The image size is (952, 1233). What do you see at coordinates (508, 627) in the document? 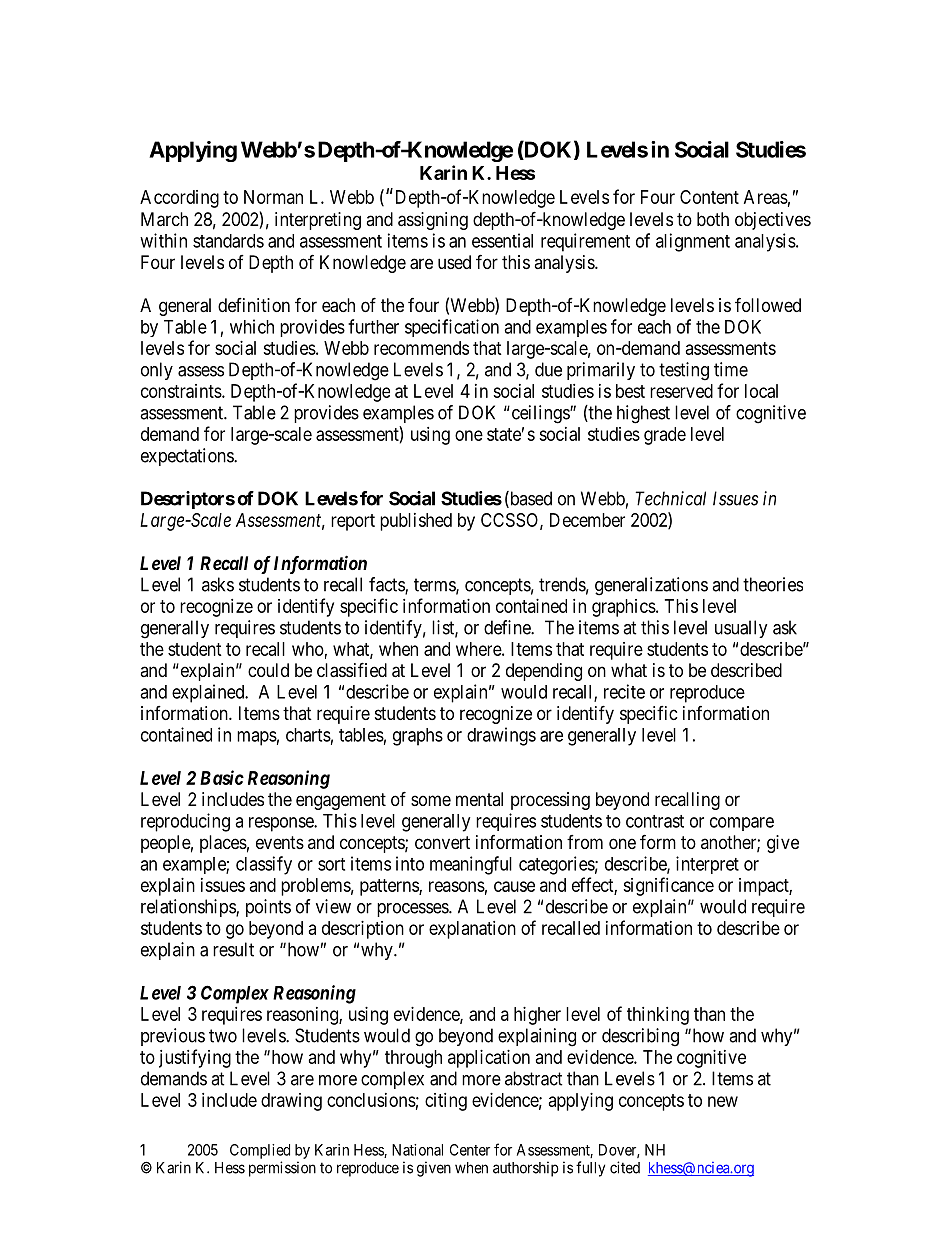
I see `define` at bounding box center [508, 627].
